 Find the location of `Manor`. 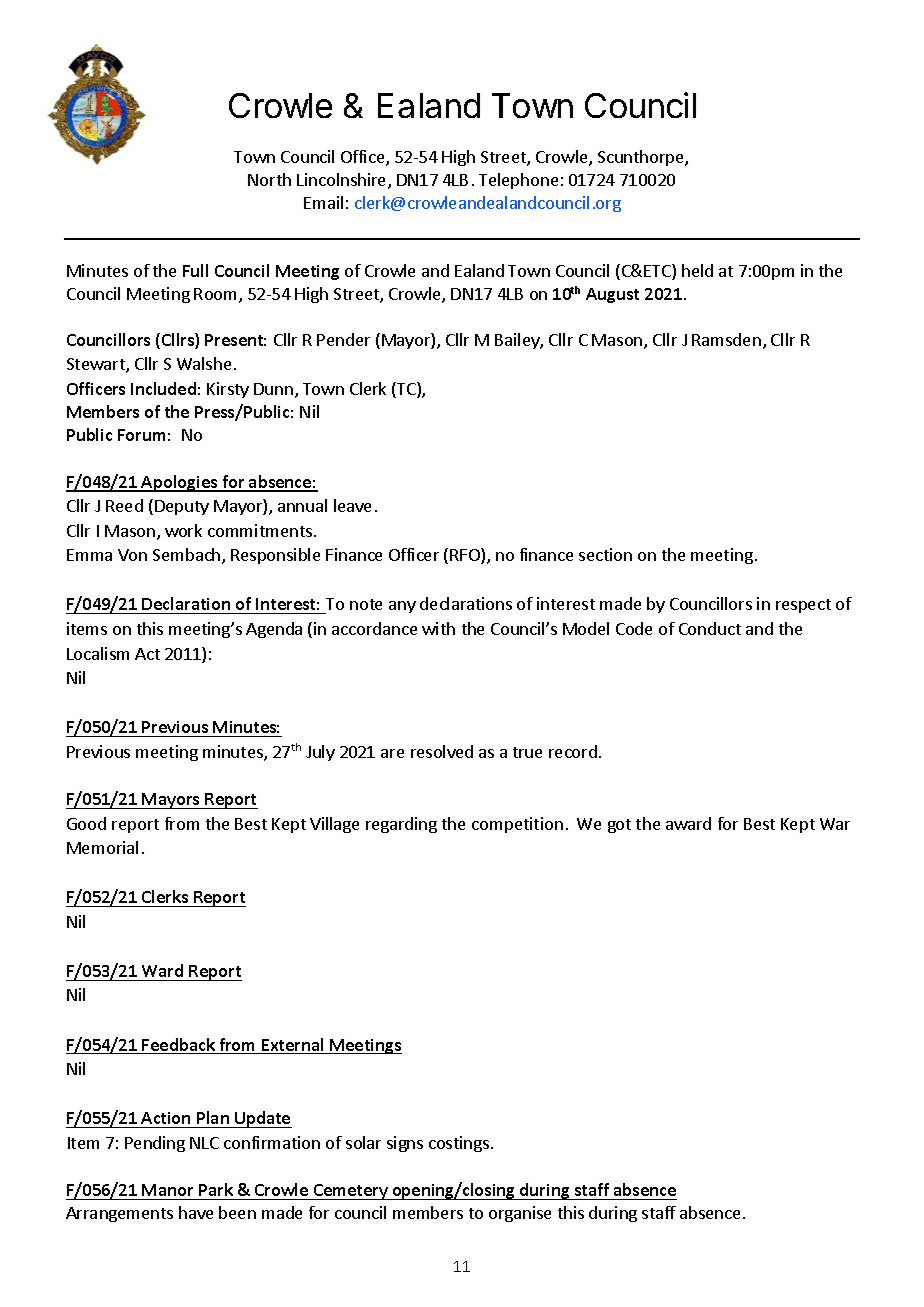

Manor is located at coordinates (167, 1190).
